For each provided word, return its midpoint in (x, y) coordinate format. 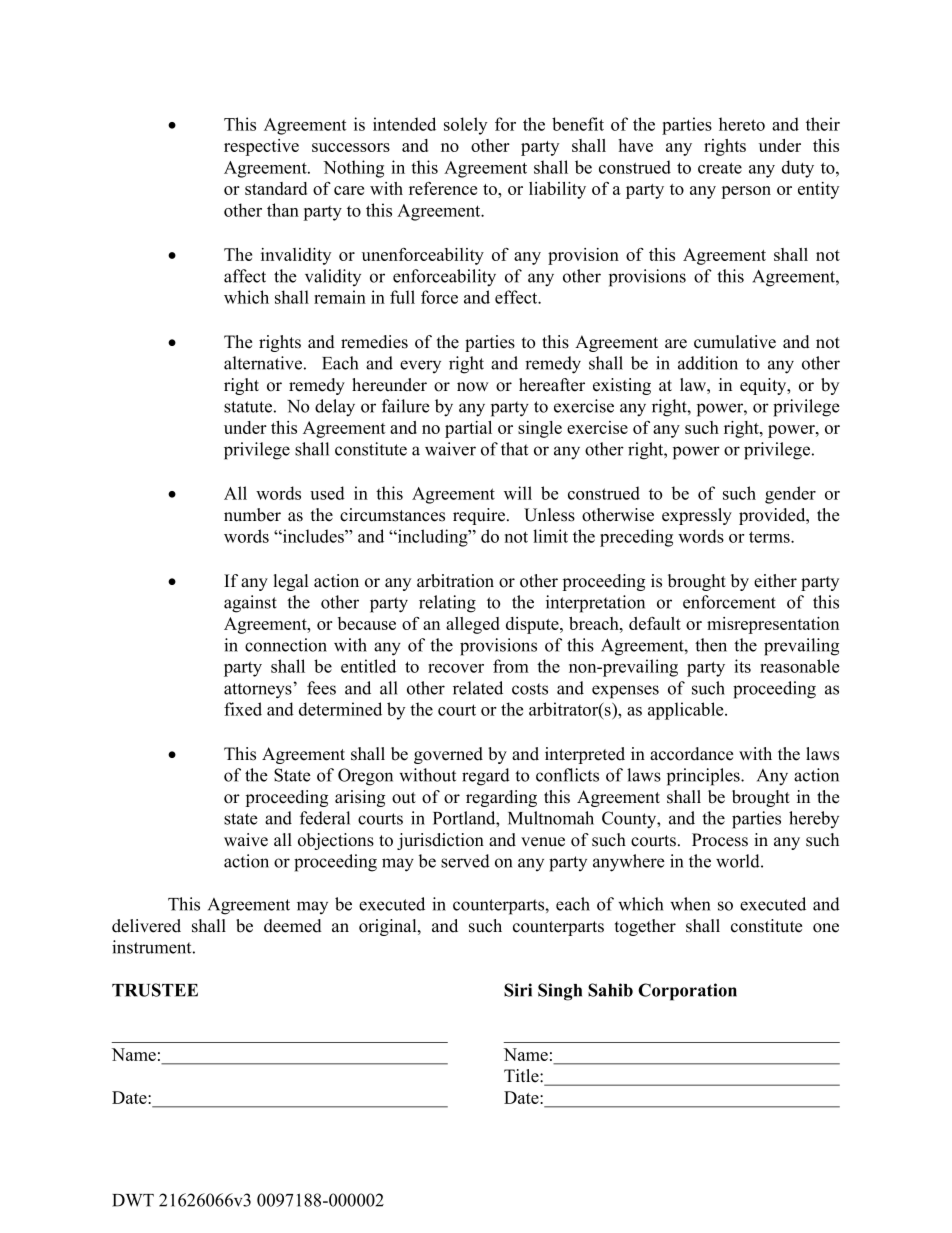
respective (261, 147)
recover (456, 668)
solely (465, 126)
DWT (133, 1200)
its (742, 666)
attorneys (258, 691)
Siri (518, 990)
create (720, 168)
